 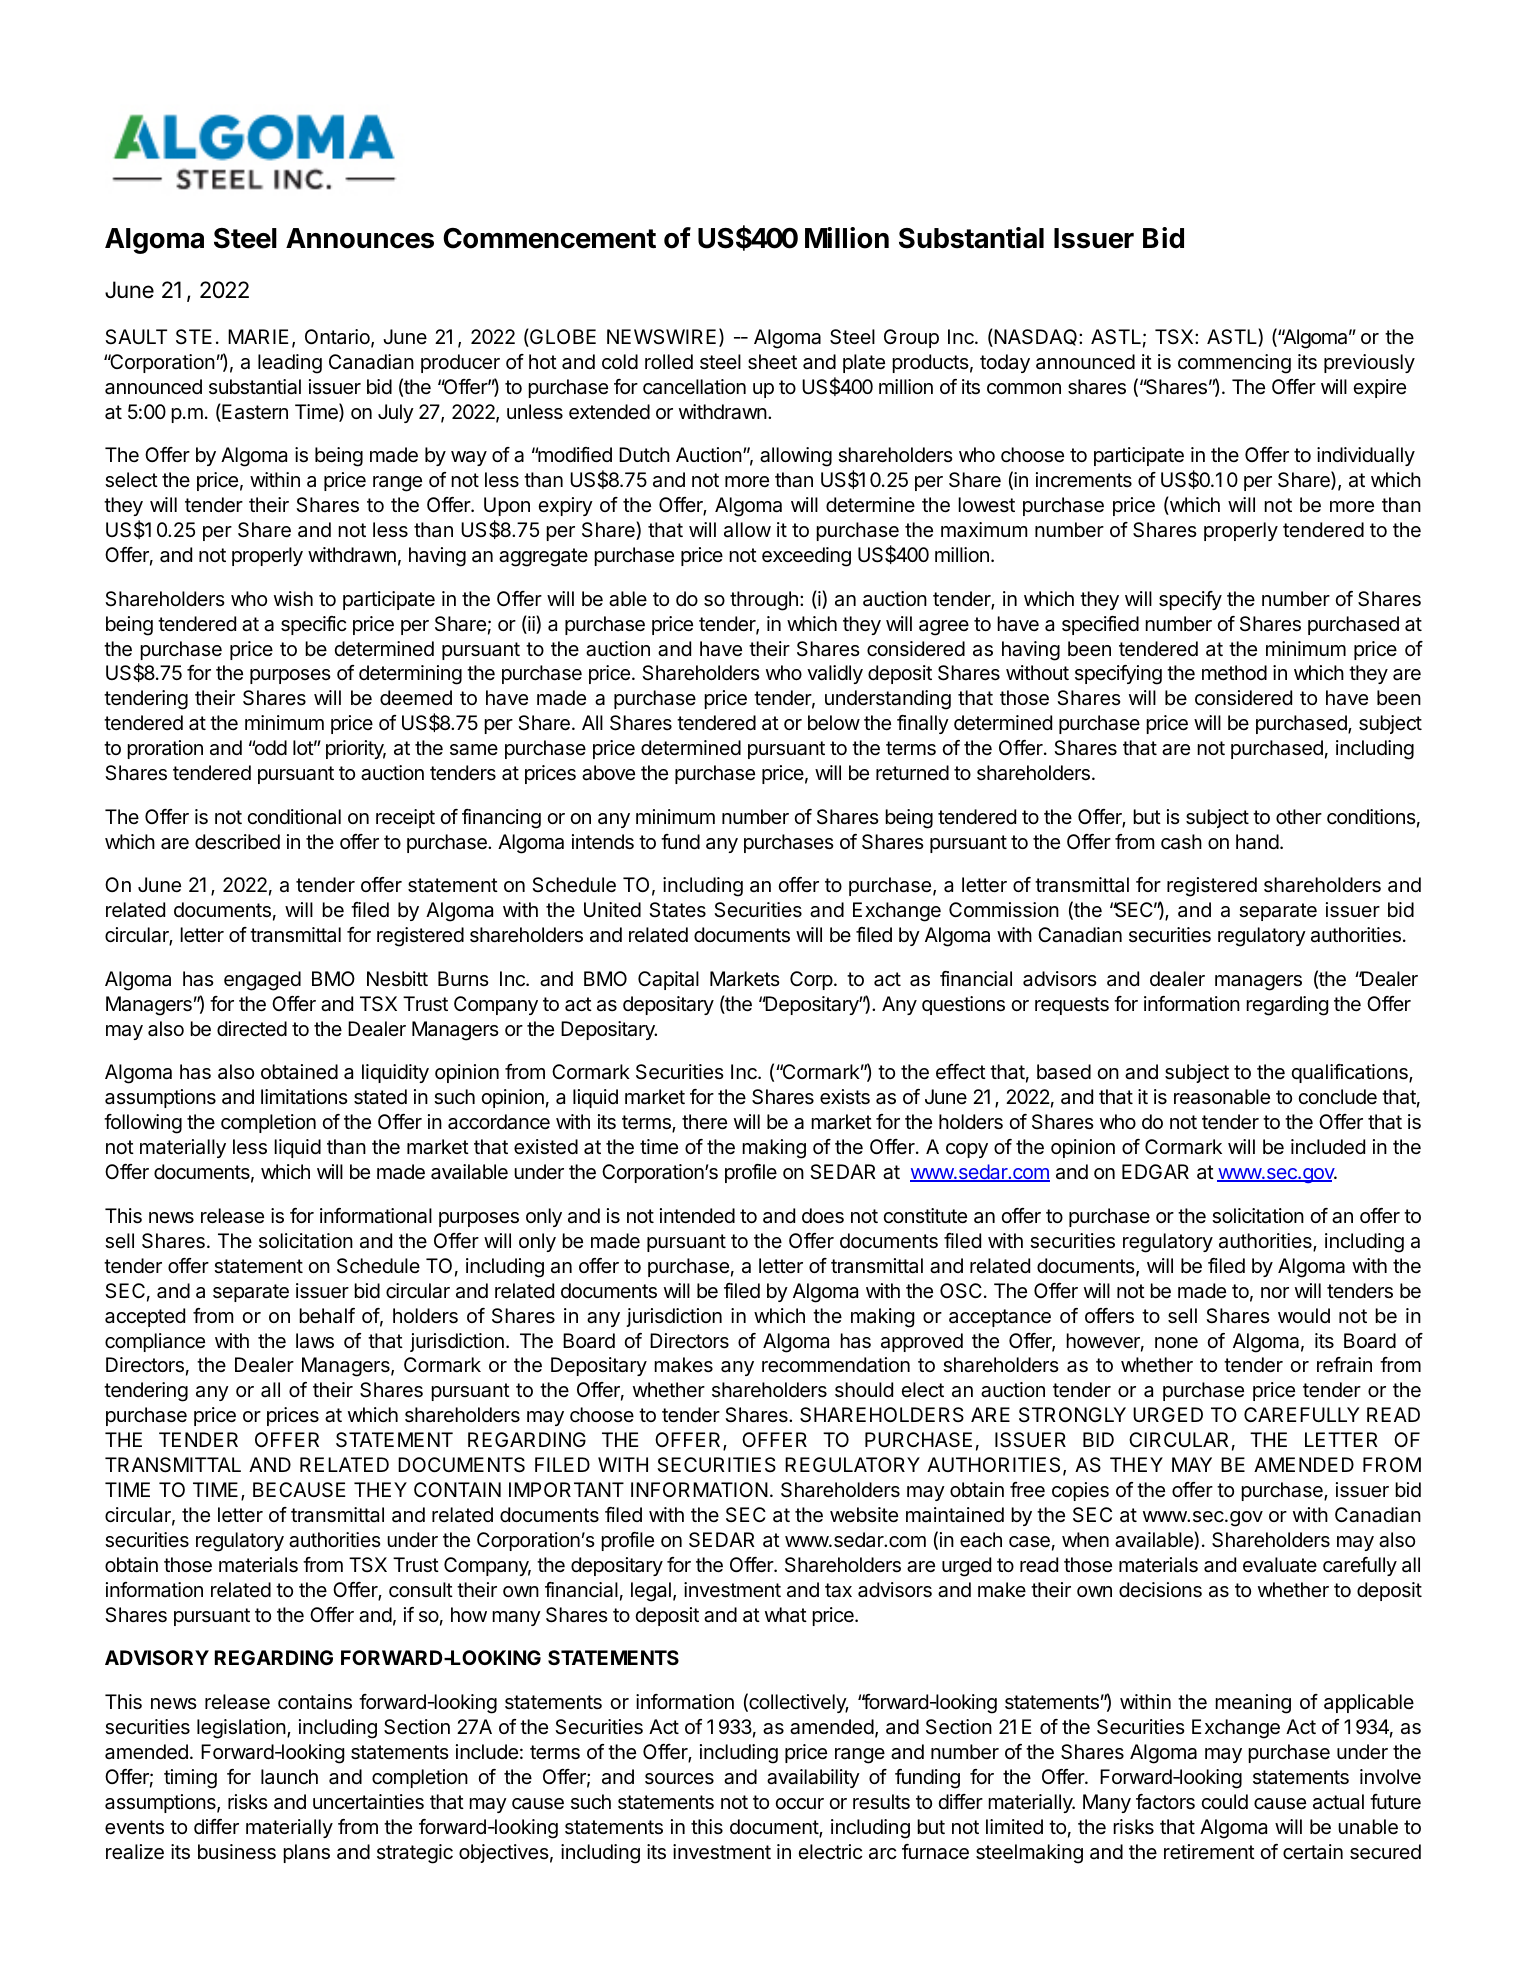 What do you see at coordinates (772, 362) in the document?
I see `sheet` at bounding box center [772, 362].
